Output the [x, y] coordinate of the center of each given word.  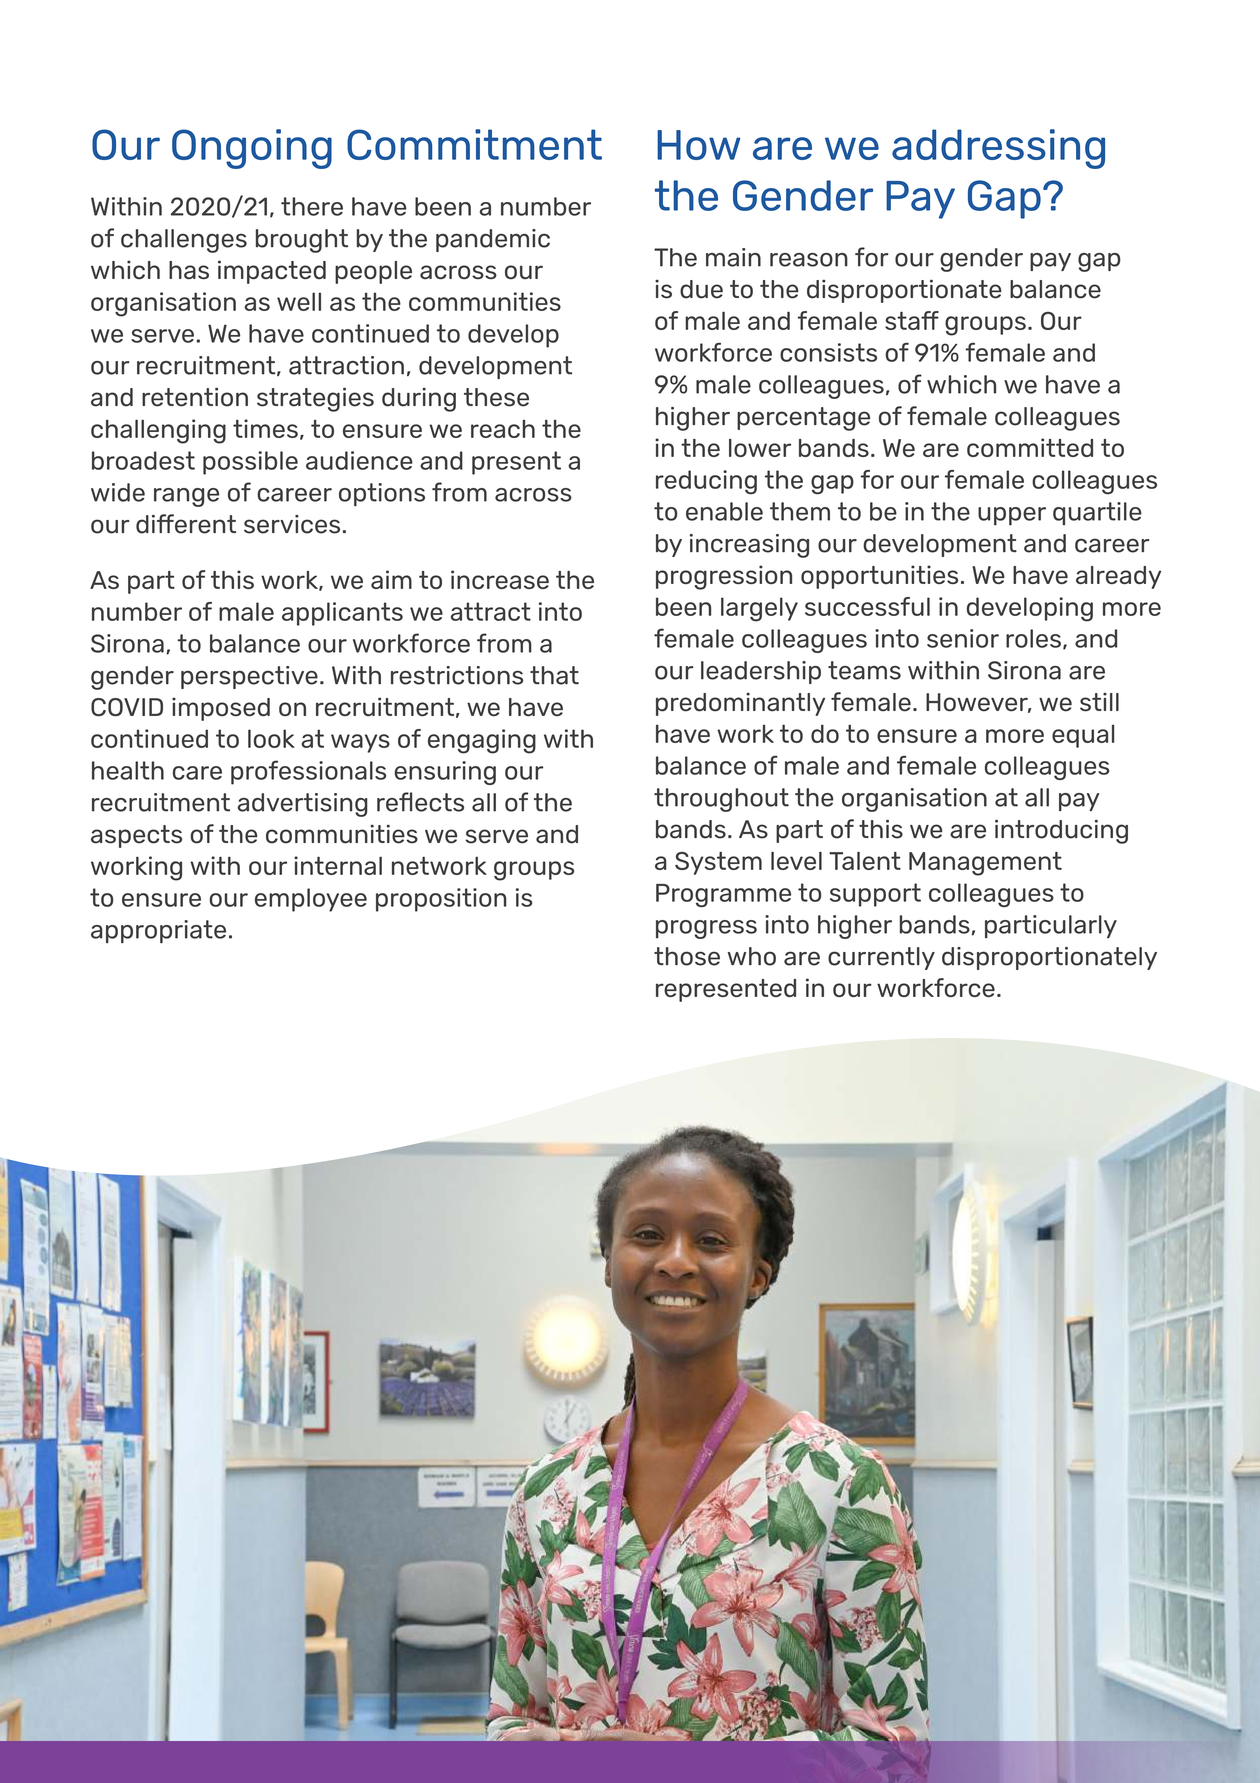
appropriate [158, 931]
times [265, 428]
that [554, 675]
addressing [998, 149]
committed [1030, 447]
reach [503, 429]
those [687, 956]
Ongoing [252, 149]
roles [1033, 638]
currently [881, 958]
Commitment [474, 144]
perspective [249, 677]
